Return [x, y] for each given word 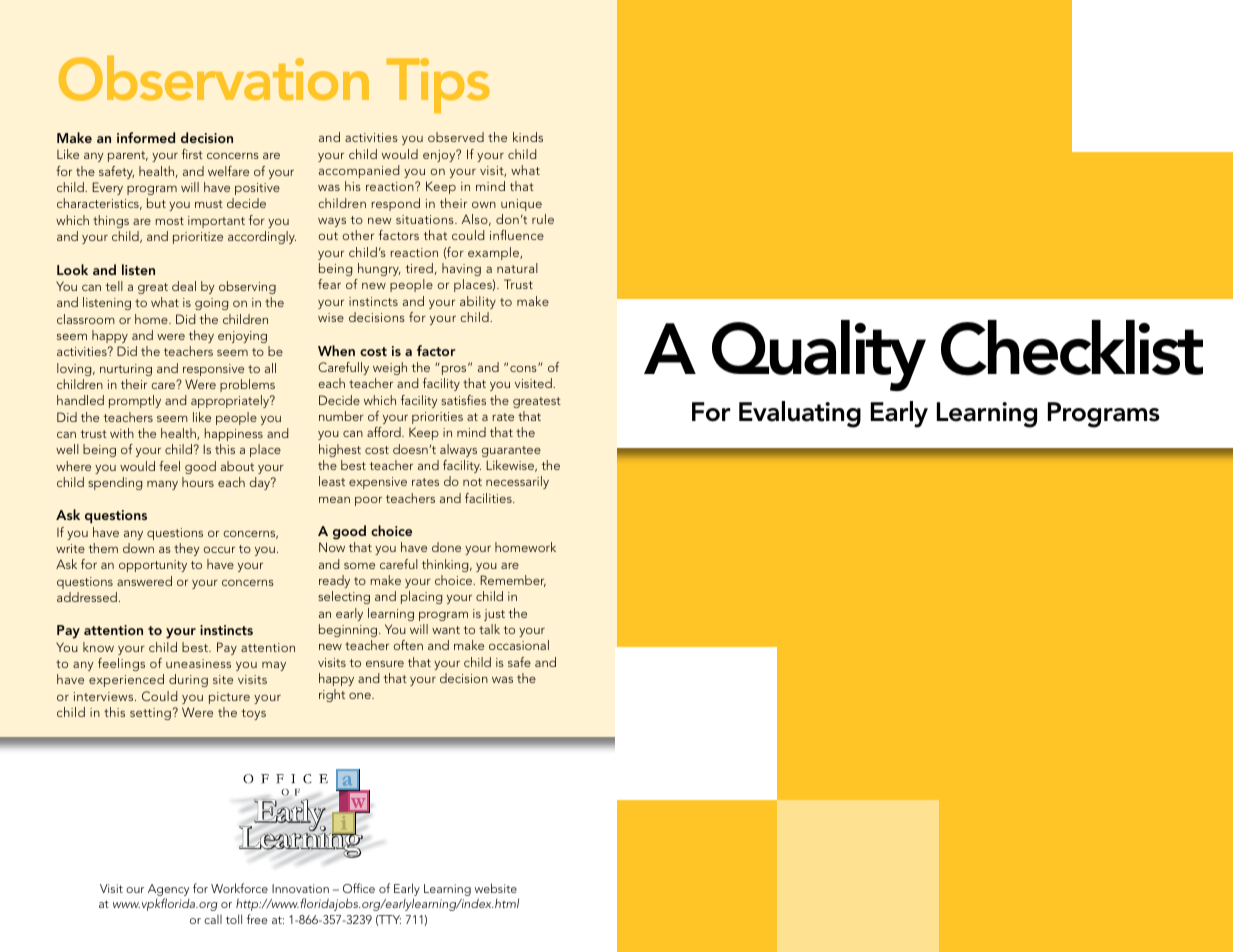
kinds [528, 137]
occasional [519, 645]
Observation [214, 78]
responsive [213, 370]
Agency [168, 891]
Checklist [1072, 348]
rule [543, 219]
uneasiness [198, 663]
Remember [513, 581]
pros [455, 369]
